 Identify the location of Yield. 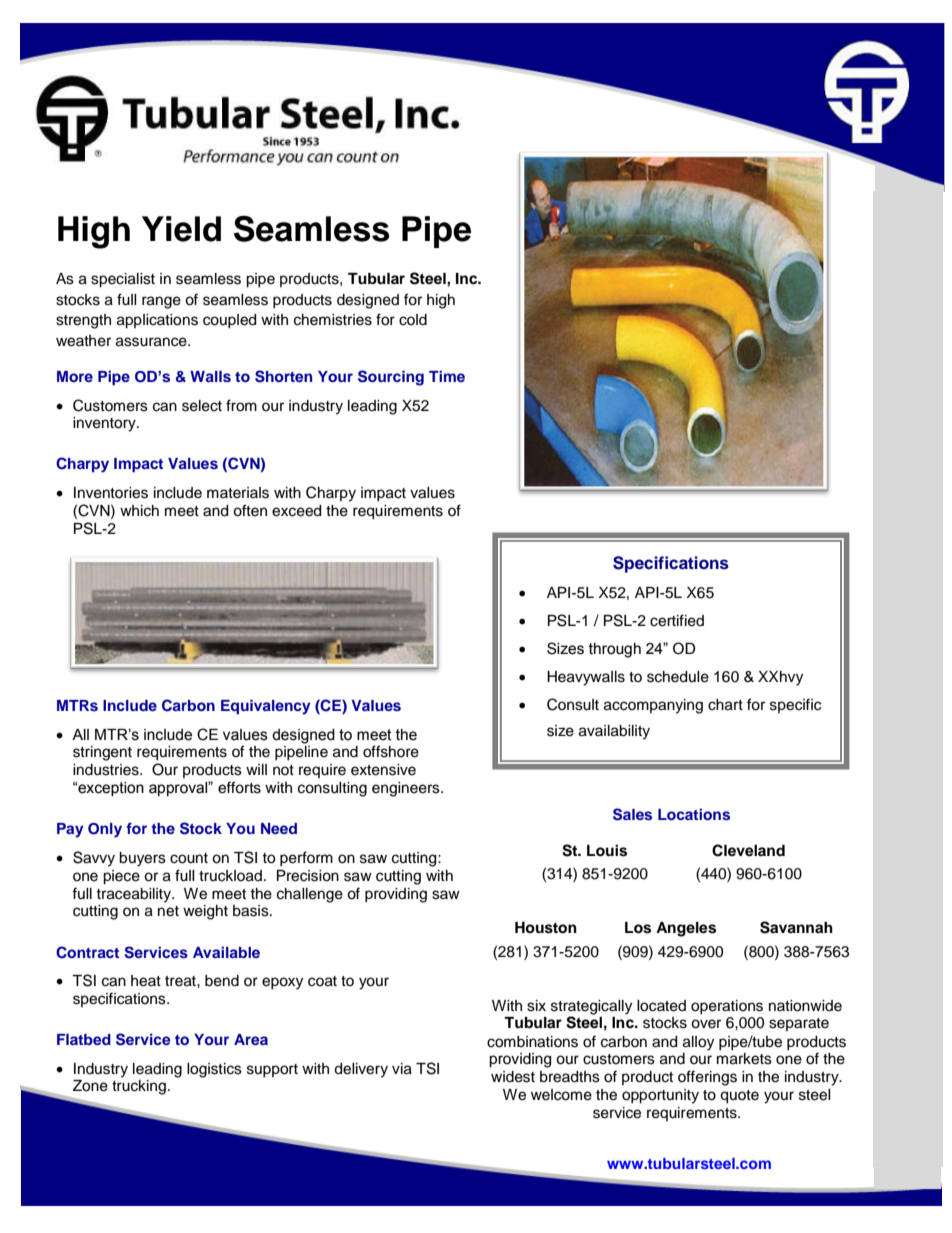
(181, 229).
